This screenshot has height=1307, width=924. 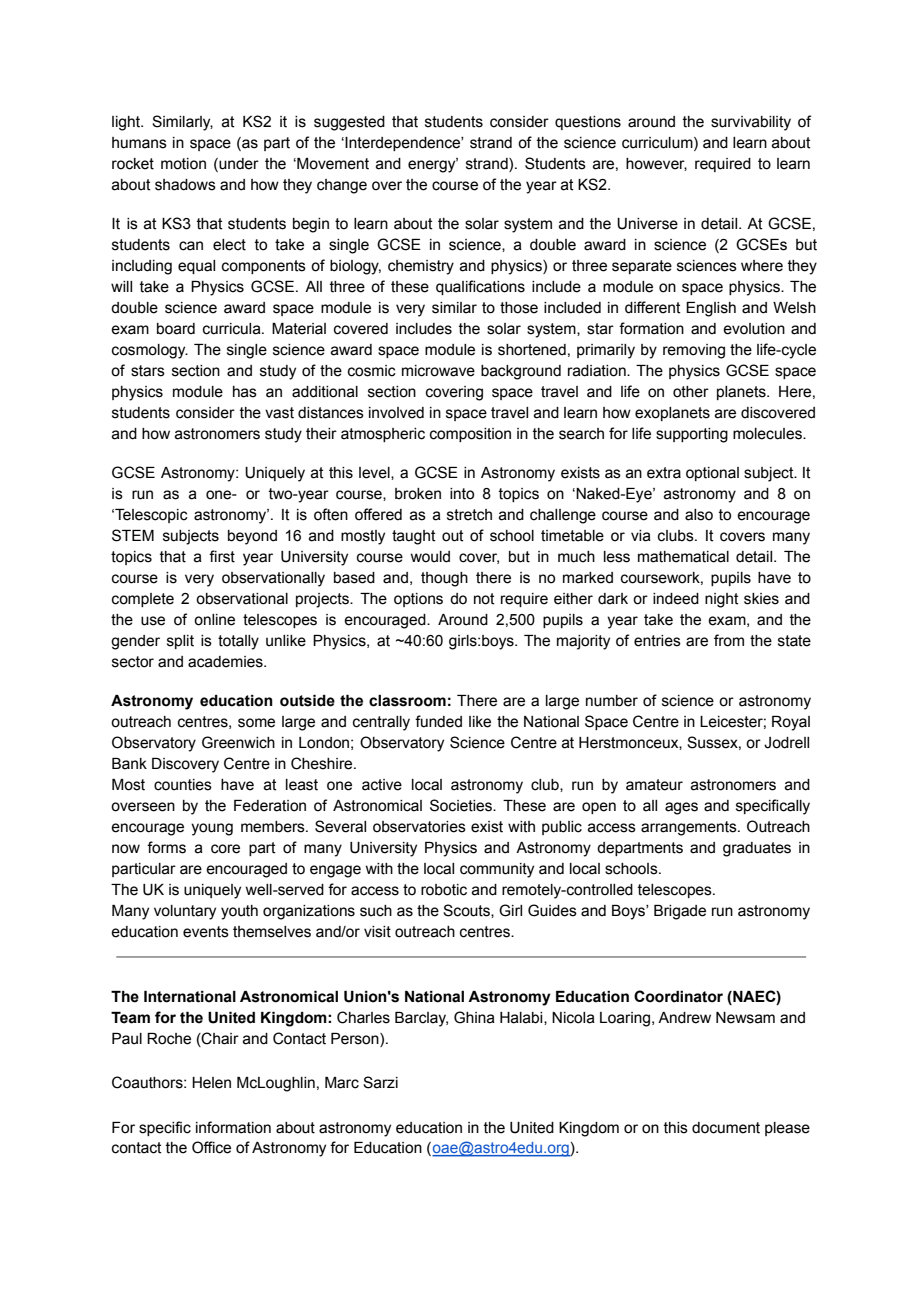 What do you see at coordinates (342, 1083) in the screenshot?
I see `Marc` at bounding box center [342, 1083].
